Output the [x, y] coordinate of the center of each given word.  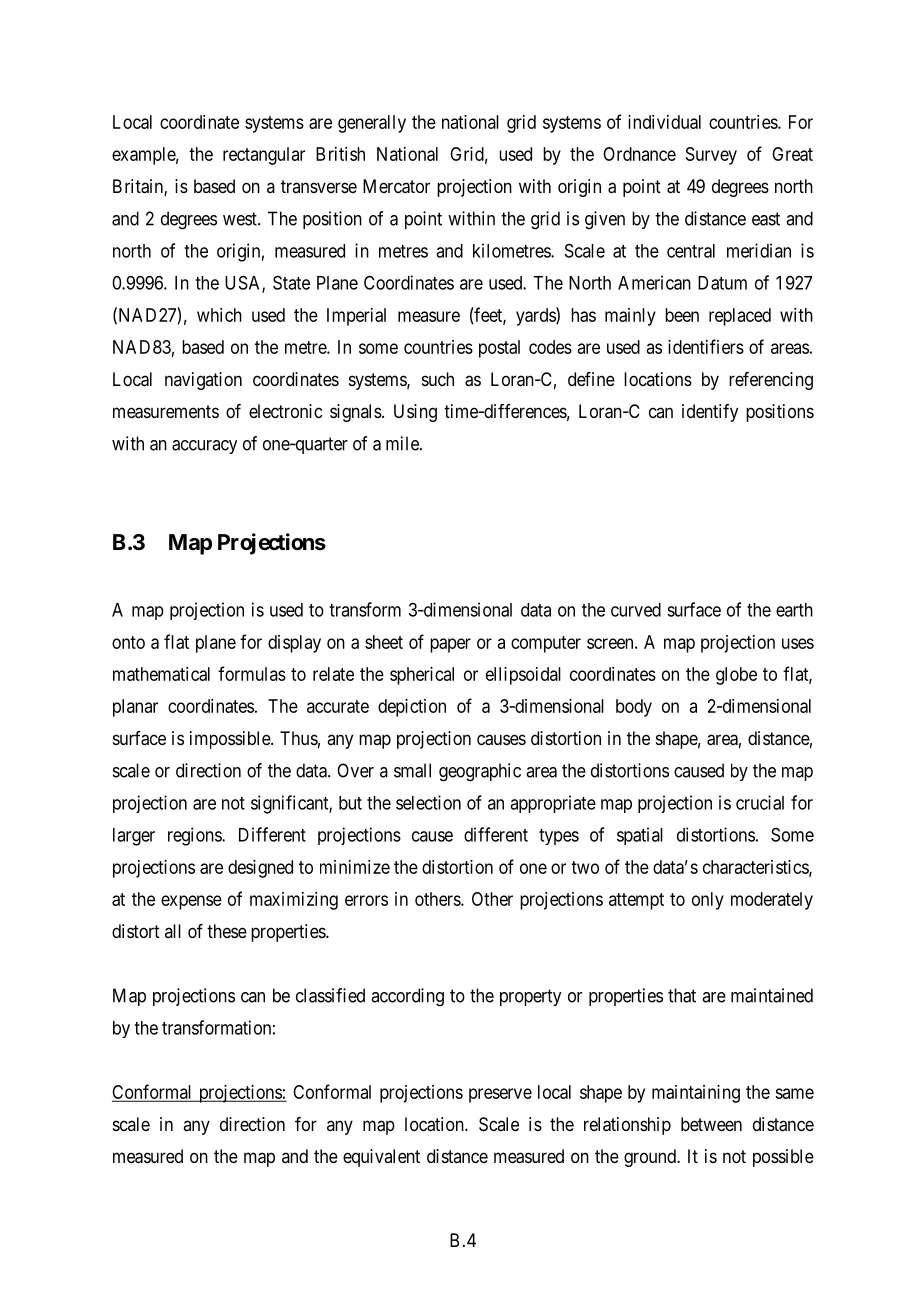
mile [403, 443]
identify [710, 413]
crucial [760, 802]
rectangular [264, 156]
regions [195, 836]
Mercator [396, 186]
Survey [711, 156]
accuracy [204, 447]
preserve [500, 1095]
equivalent [381, 1158]
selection [428, 802]
